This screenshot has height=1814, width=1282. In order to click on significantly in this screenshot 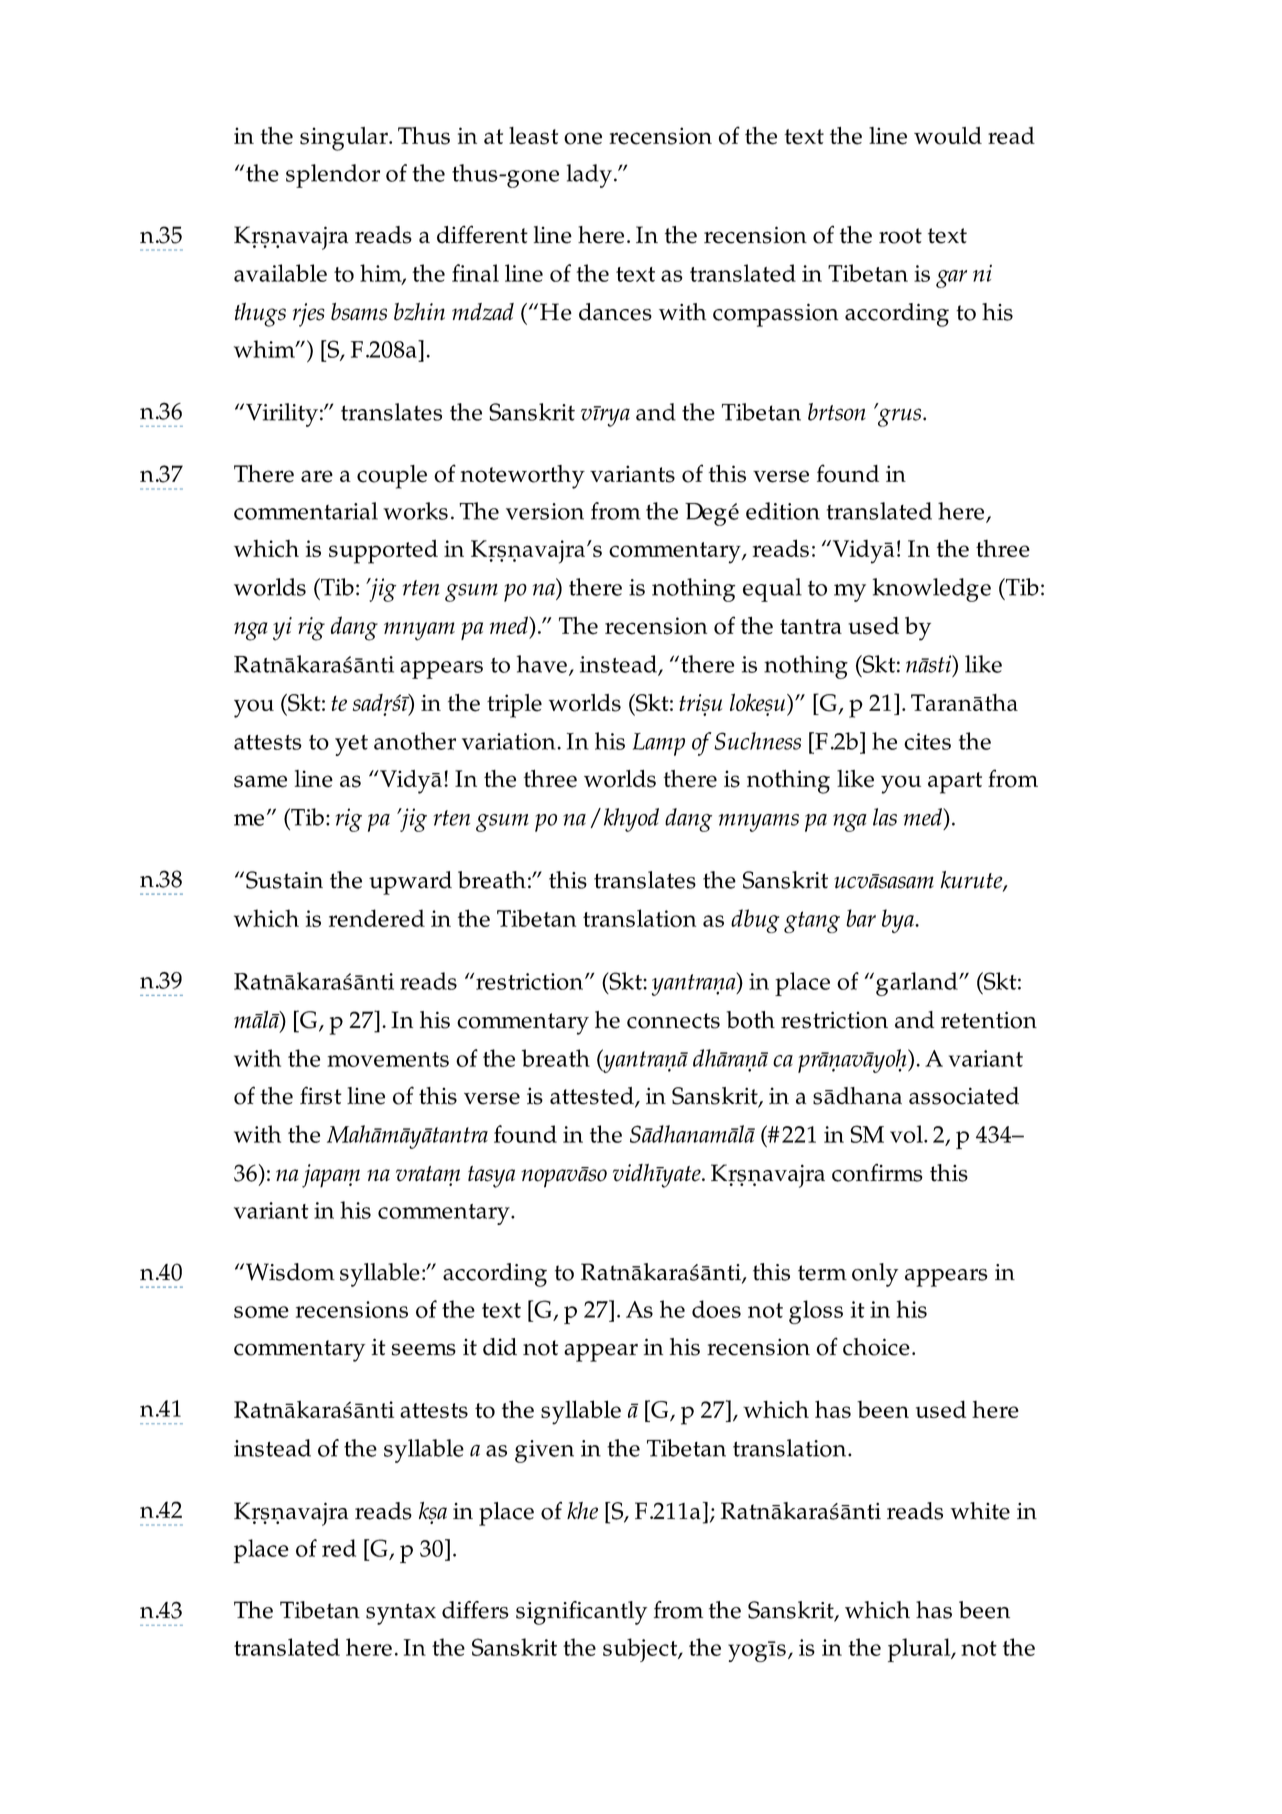, I will do `click(581, 1613)`.
